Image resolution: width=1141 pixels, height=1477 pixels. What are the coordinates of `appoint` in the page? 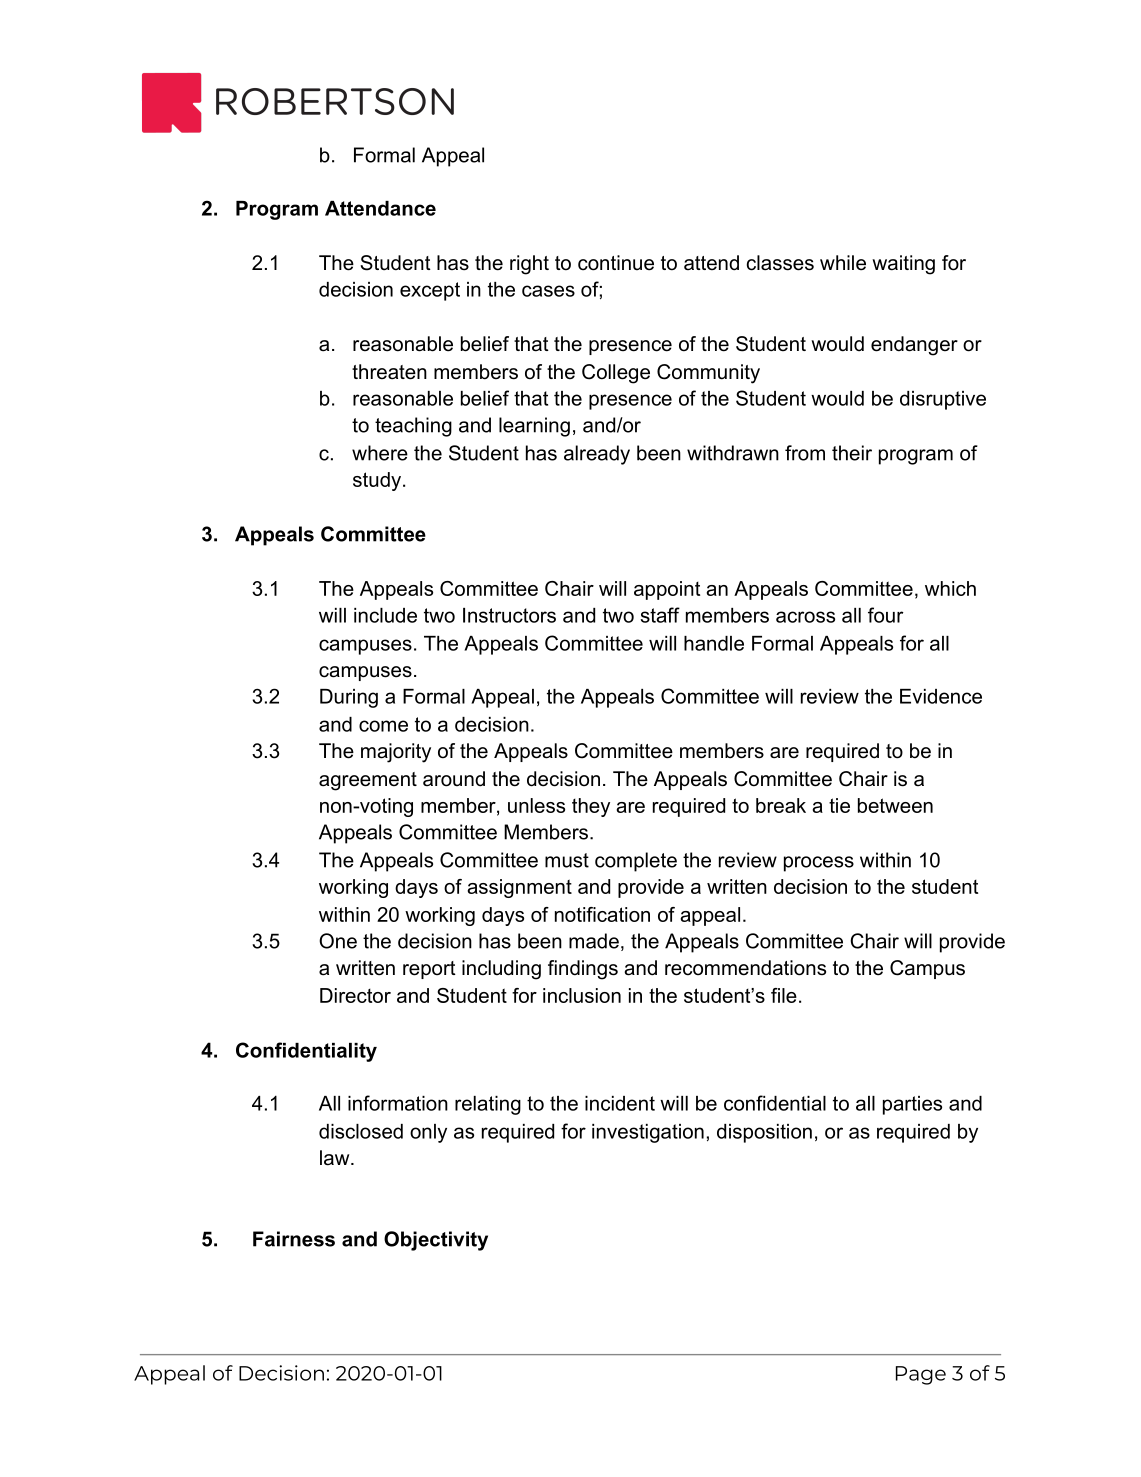 It's located at (667, 590).
